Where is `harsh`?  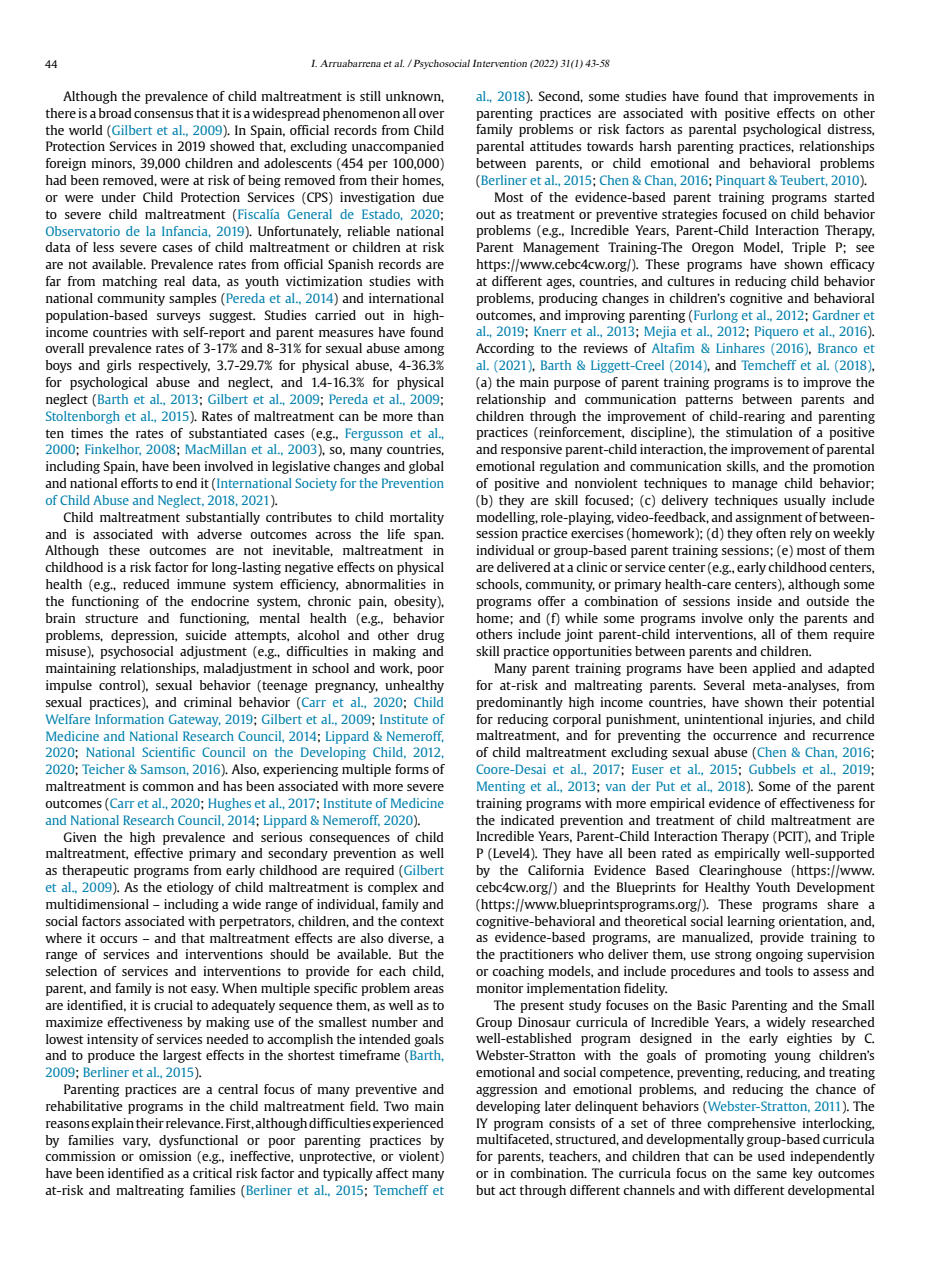
harsh is located at coordinates (655, 146).
